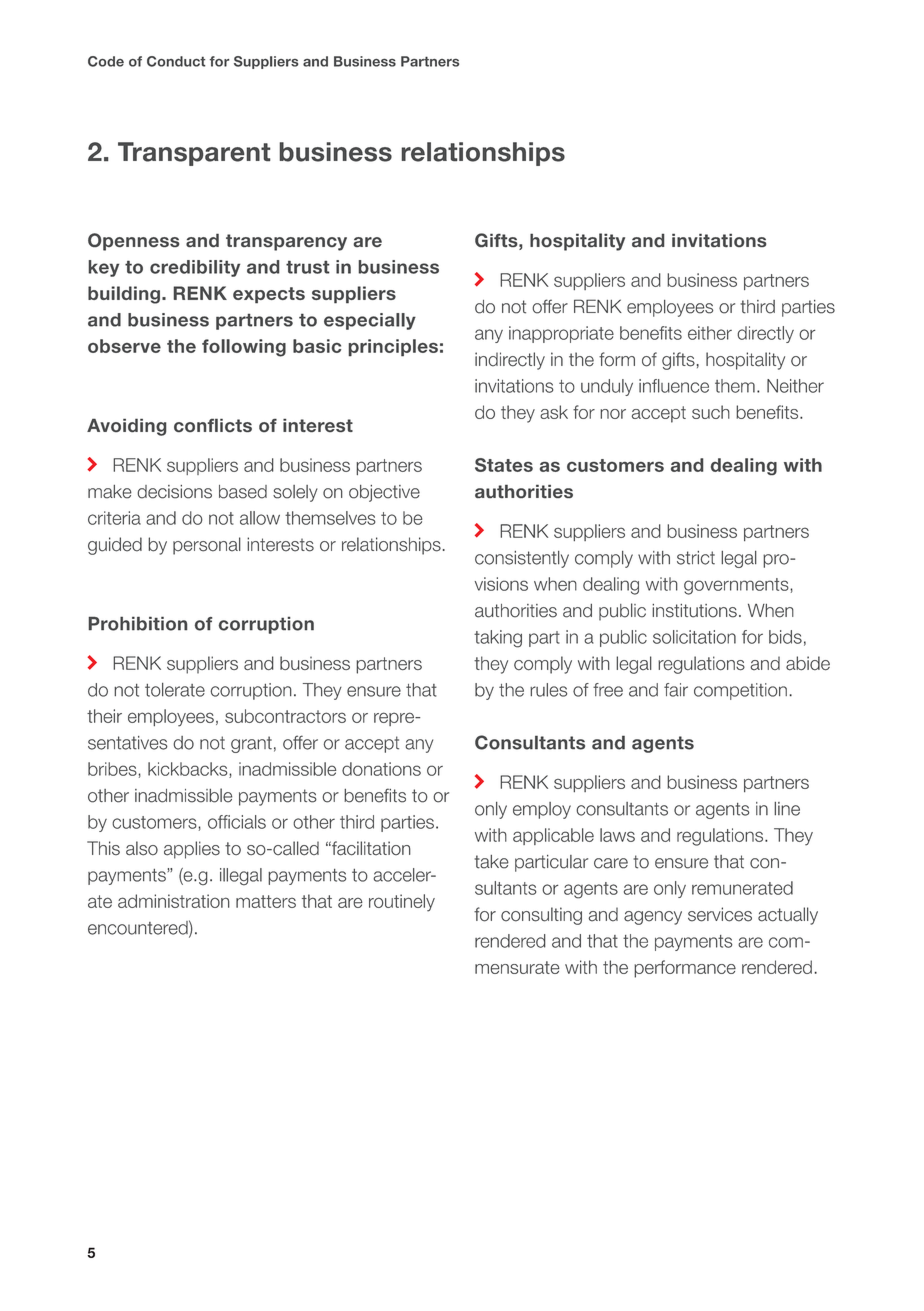 The width and height of the screenshot is (924, 1311). Describe the element at coordinates (195, 268) in the screenshot. I see `credibility` at that location.
